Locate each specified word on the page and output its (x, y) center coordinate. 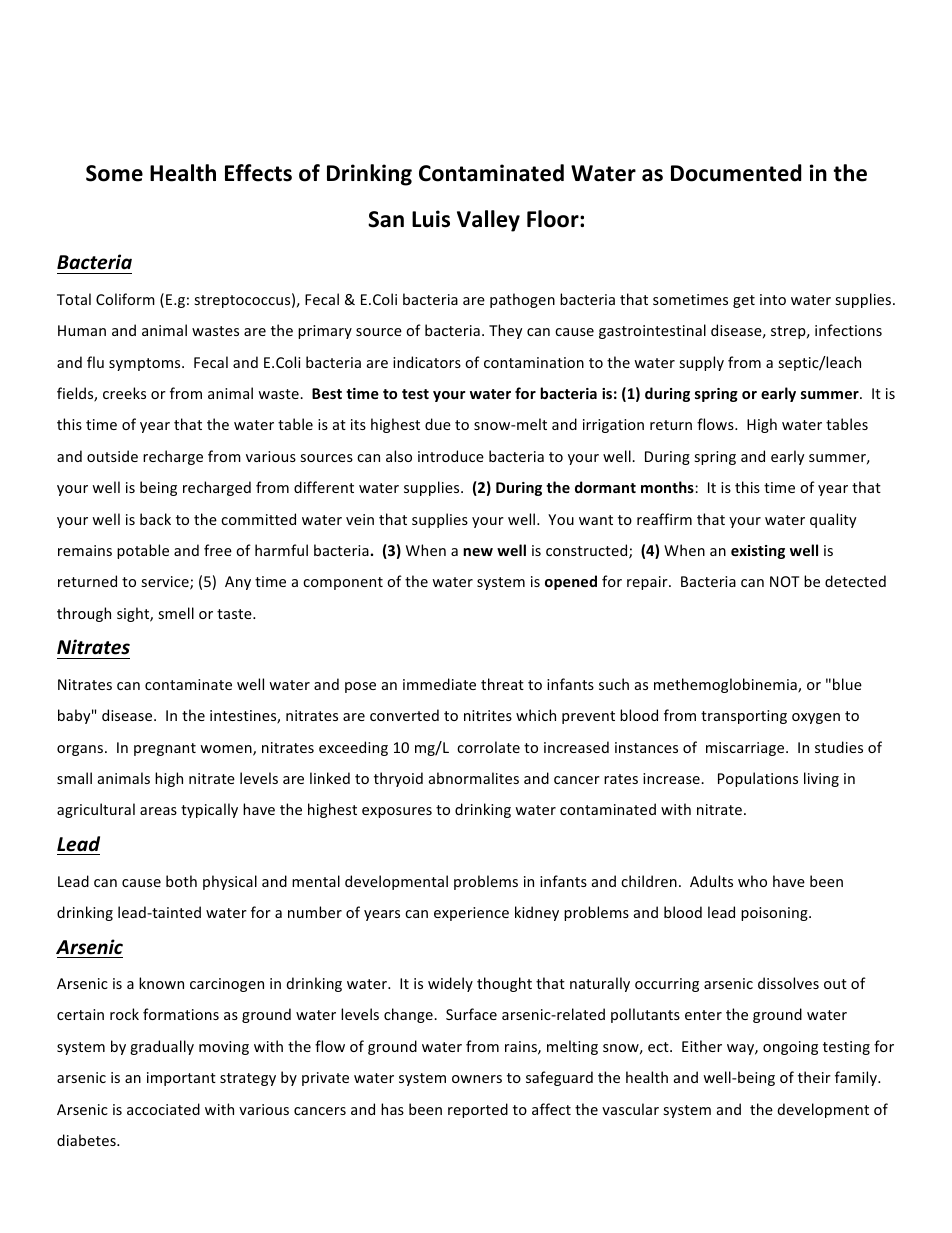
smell (176, 613)
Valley (488, 221)
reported (478, 1110)
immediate (439, 684)
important (181, 1079)
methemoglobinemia (726, 685)
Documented (736, 173)
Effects (258, 173)
